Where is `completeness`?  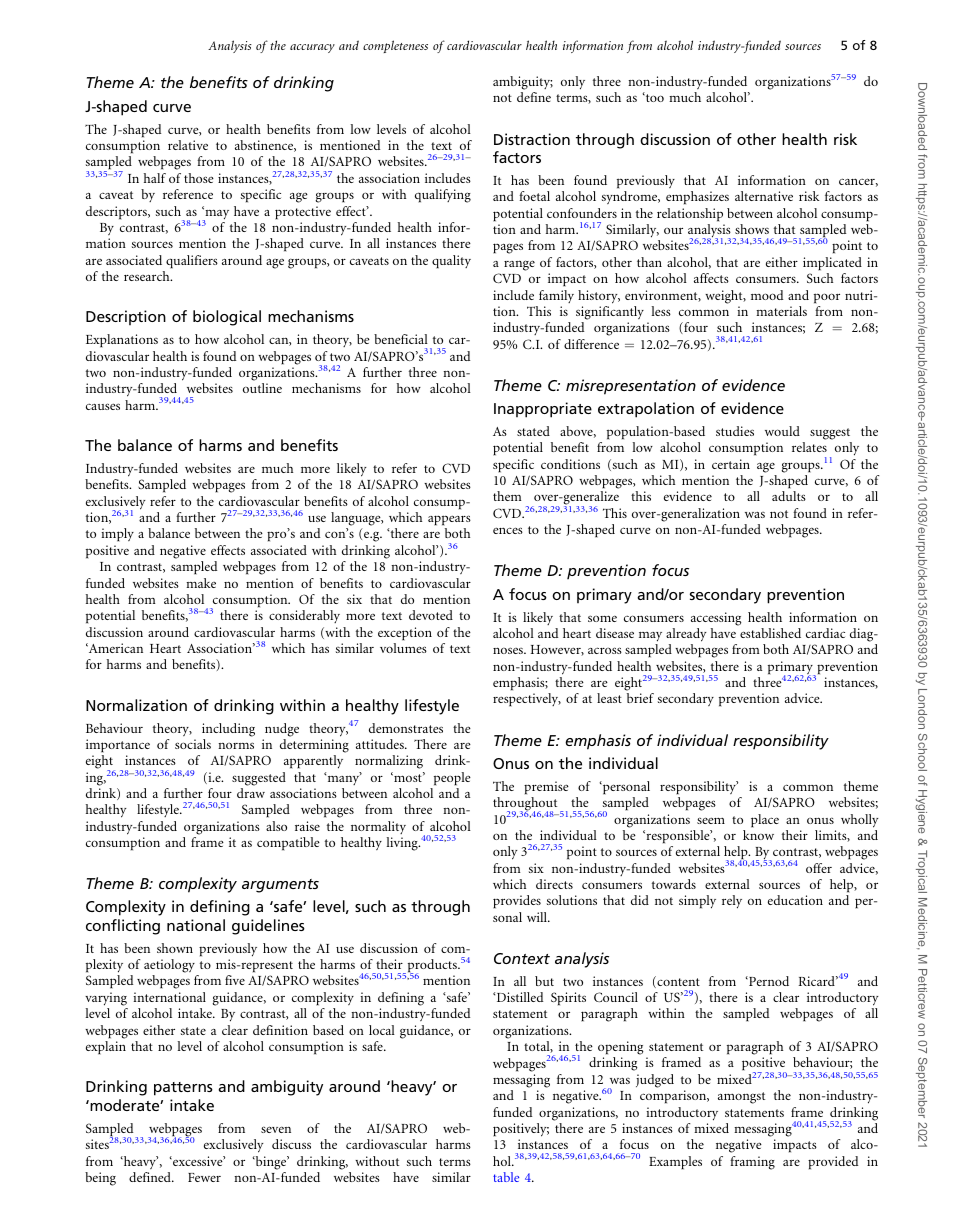
completeness is located at coordinates (395, 46).
